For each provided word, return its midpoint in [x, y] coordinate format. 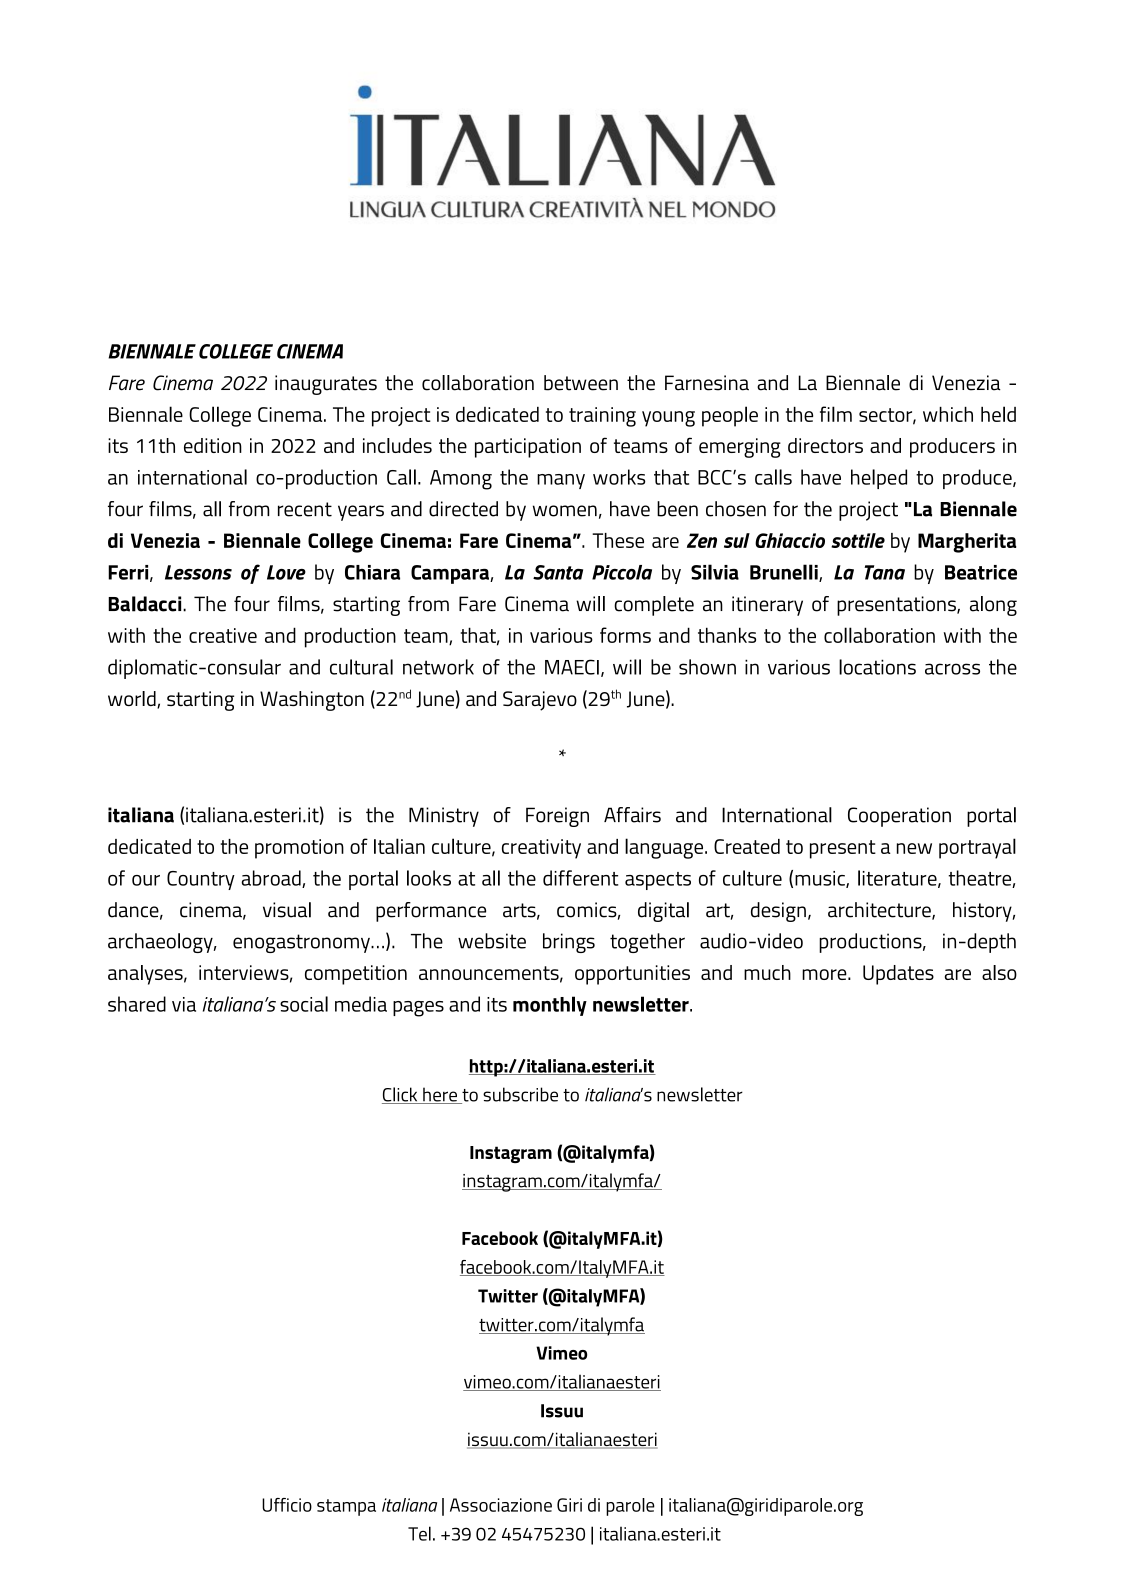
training [602, 417]
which [948, 414]
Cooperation [899, 817]
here [440, 1095]
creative [223, 635]
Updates [898, 975]
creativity [541, 849]
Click [401, 1095]
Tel [419, 1533]
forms [625, 635]
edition [213, 445]
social [304, 1004]
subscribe [520, 1094]
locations [877, 667]
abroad [272, 879]
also [999, 972]
